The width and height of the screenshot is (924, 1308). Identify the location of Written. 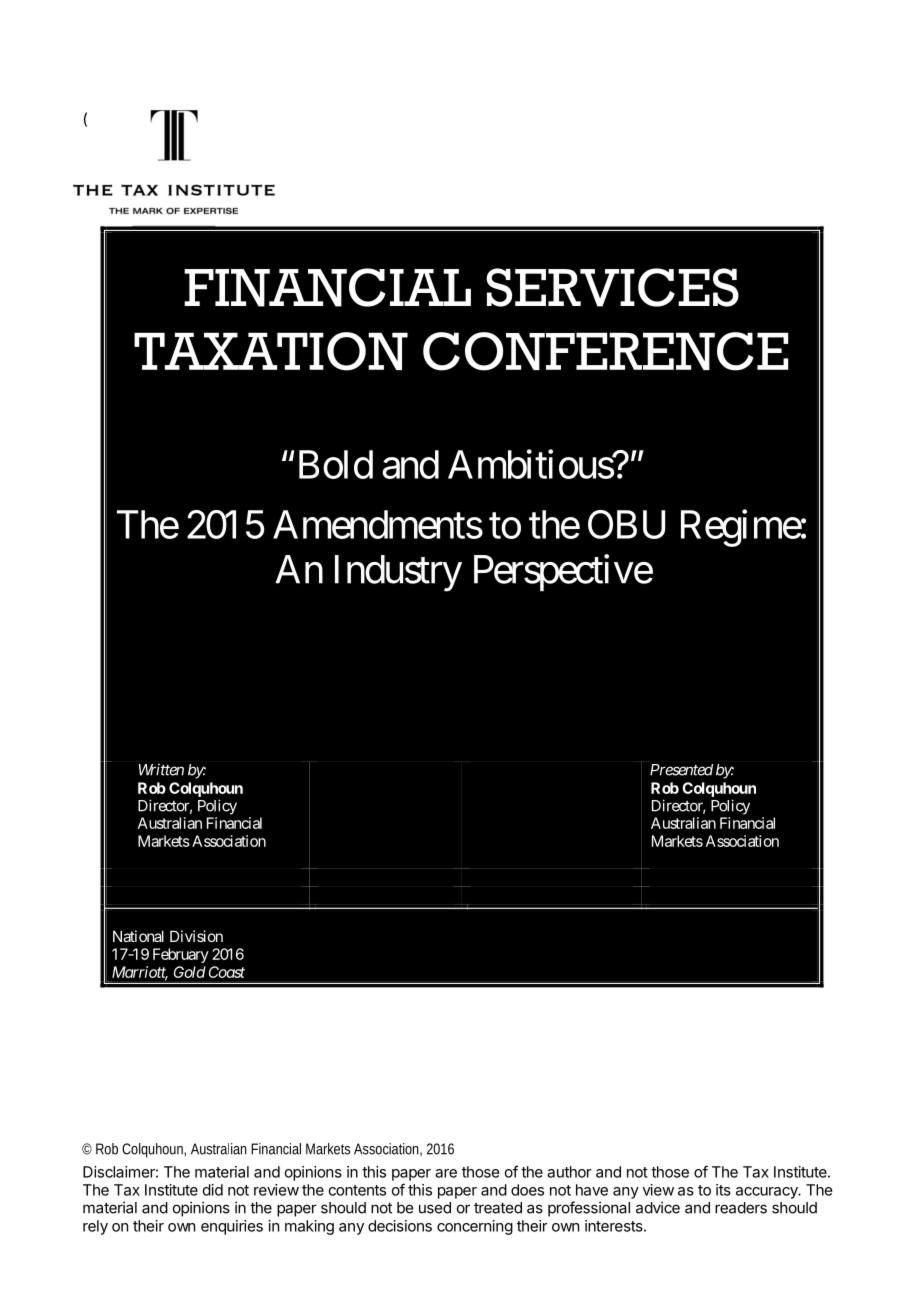
(161, 769).
